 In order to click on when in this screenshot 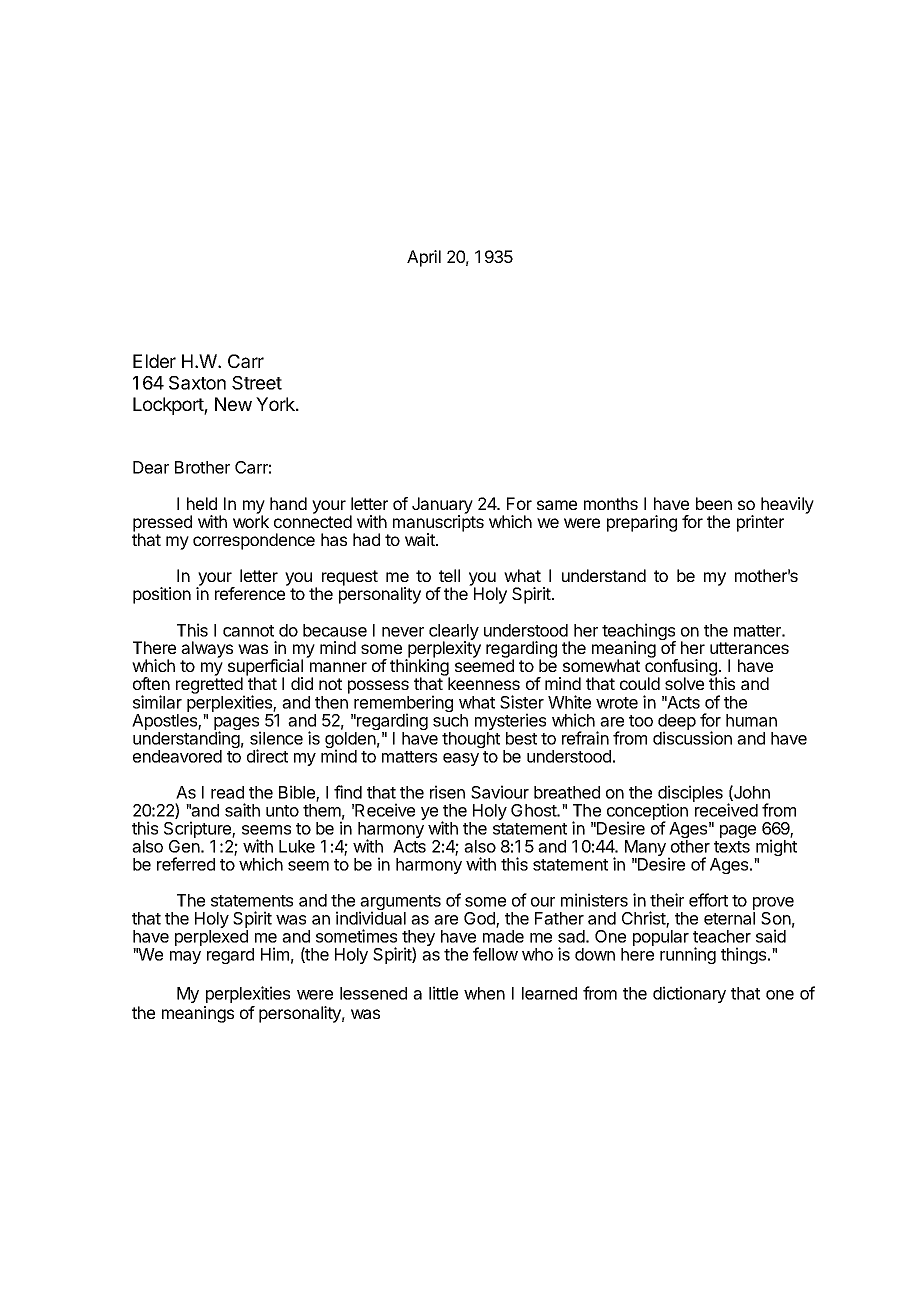, I will do `click(484, 993)`.
